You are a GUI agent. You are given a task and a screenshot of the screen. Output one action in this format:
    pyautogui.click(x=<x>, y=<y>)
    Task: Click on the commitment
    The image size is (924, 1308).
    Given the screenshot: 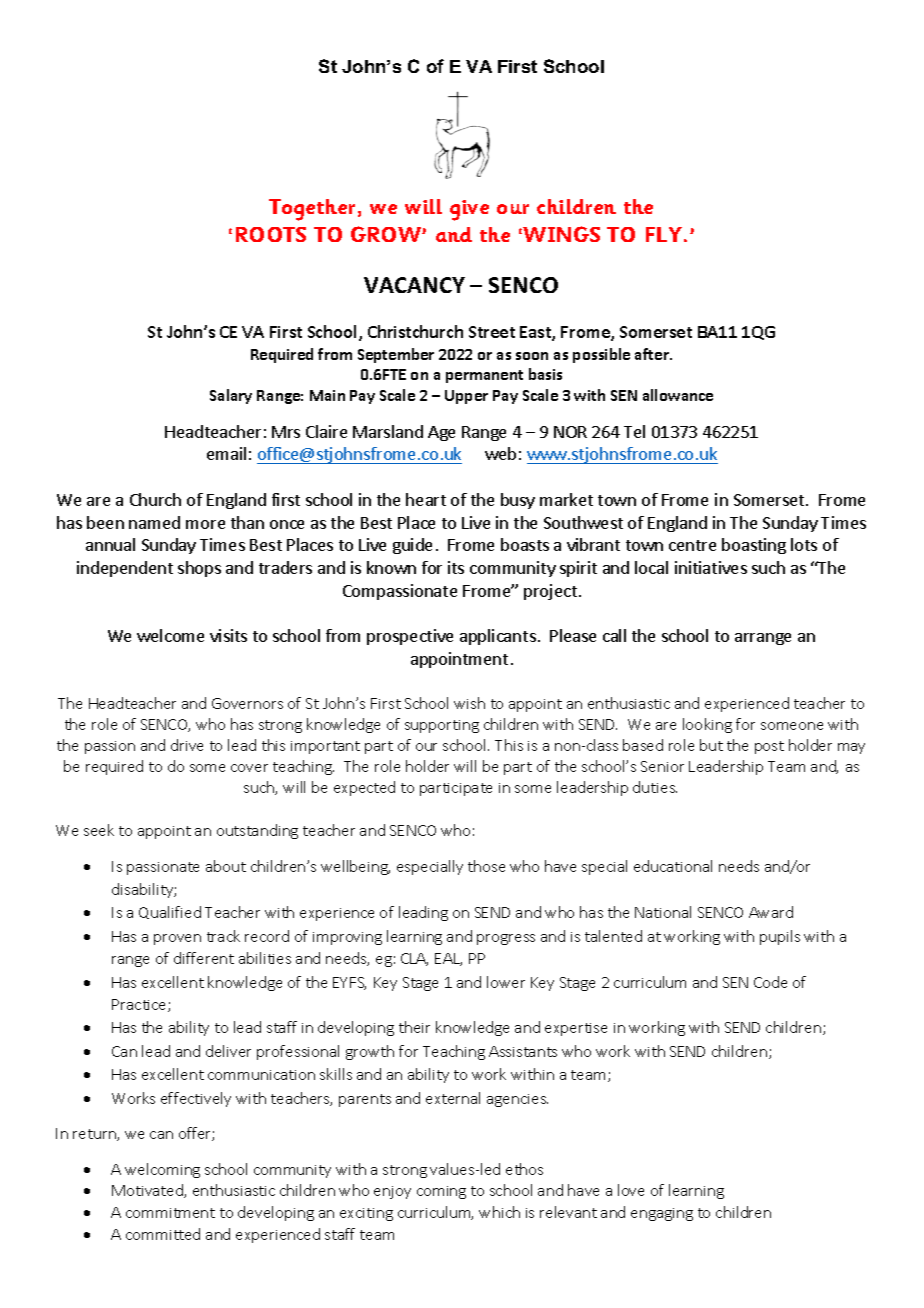 What is the action you would take?
    pyautogui.click(x=170, y=1213)
